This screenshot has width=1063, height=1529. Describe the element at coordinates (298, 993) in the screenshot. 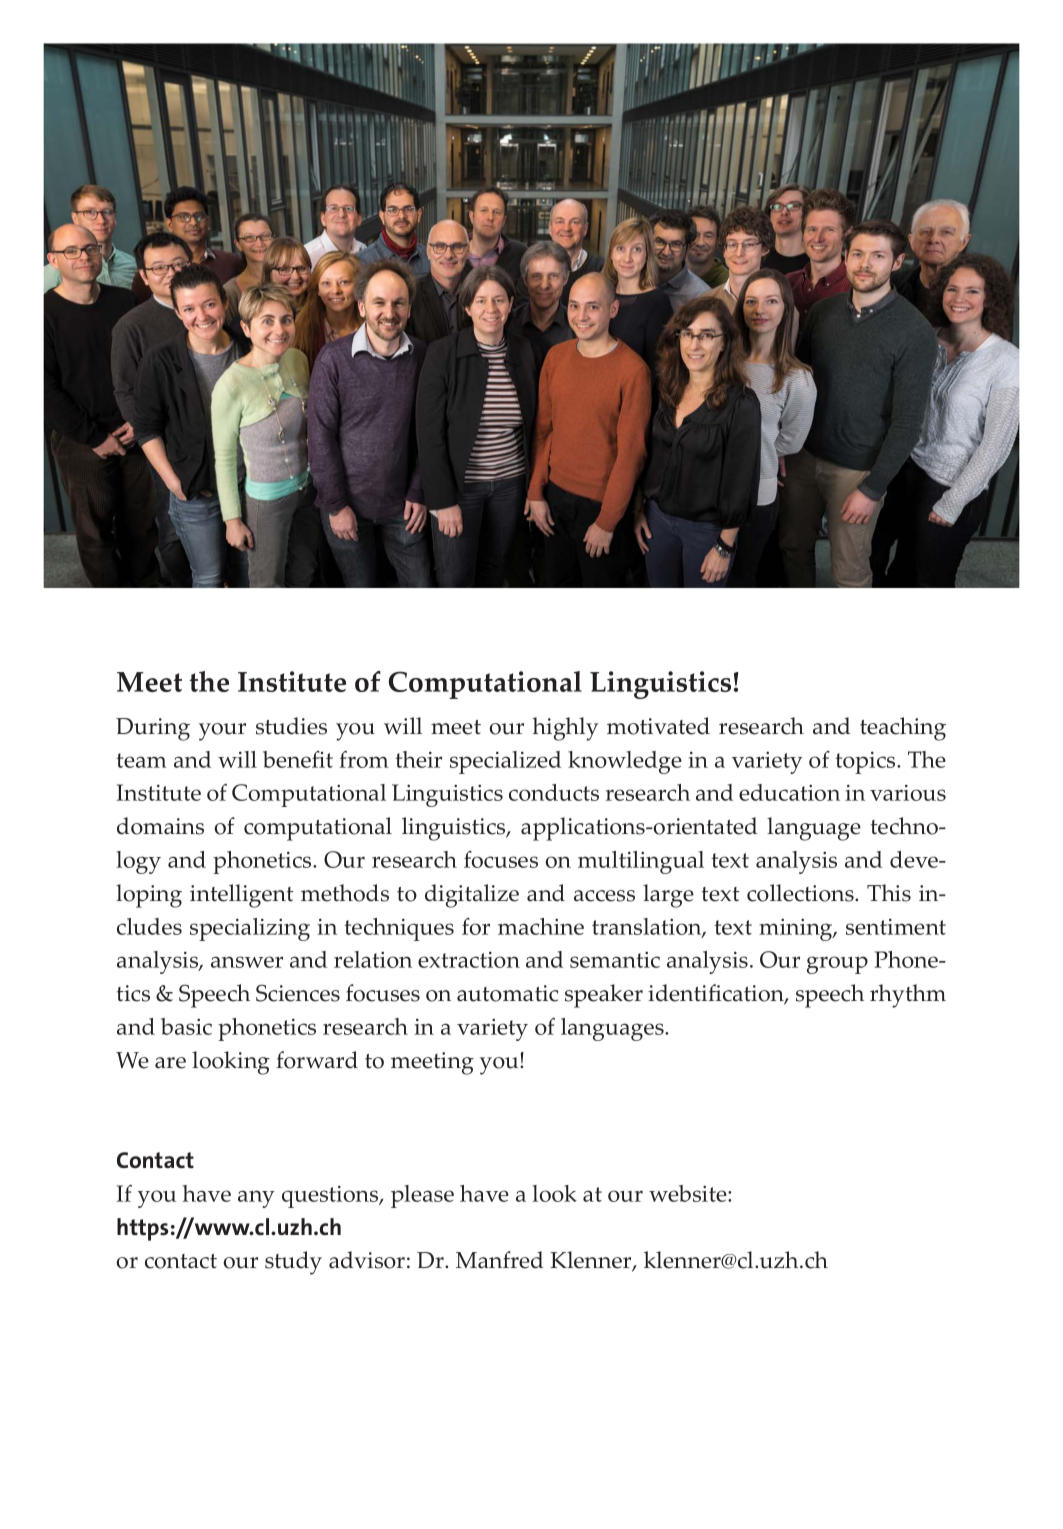

I see `Sciences` at that location.
